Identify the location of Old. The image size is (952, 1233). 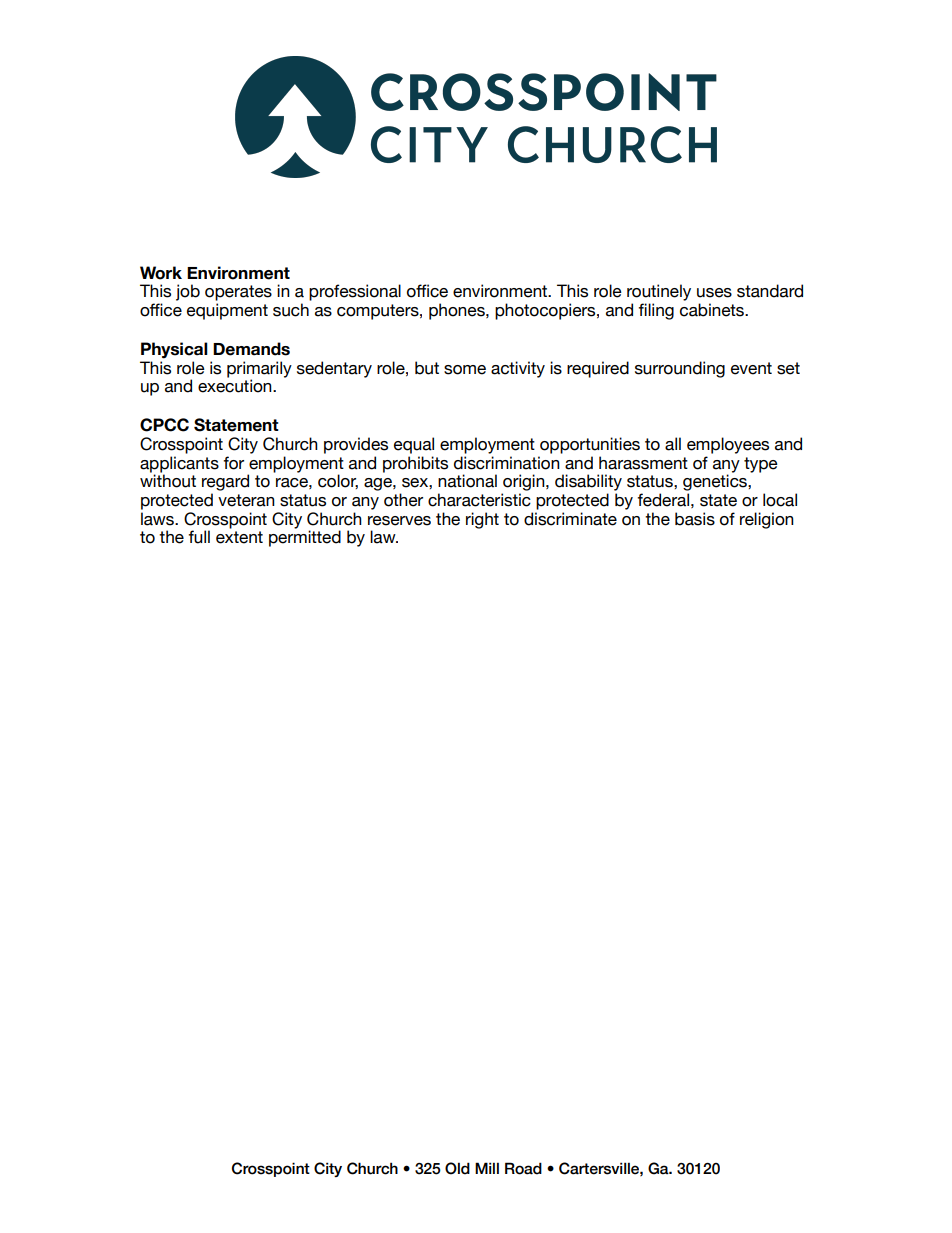
(457, 1168).
